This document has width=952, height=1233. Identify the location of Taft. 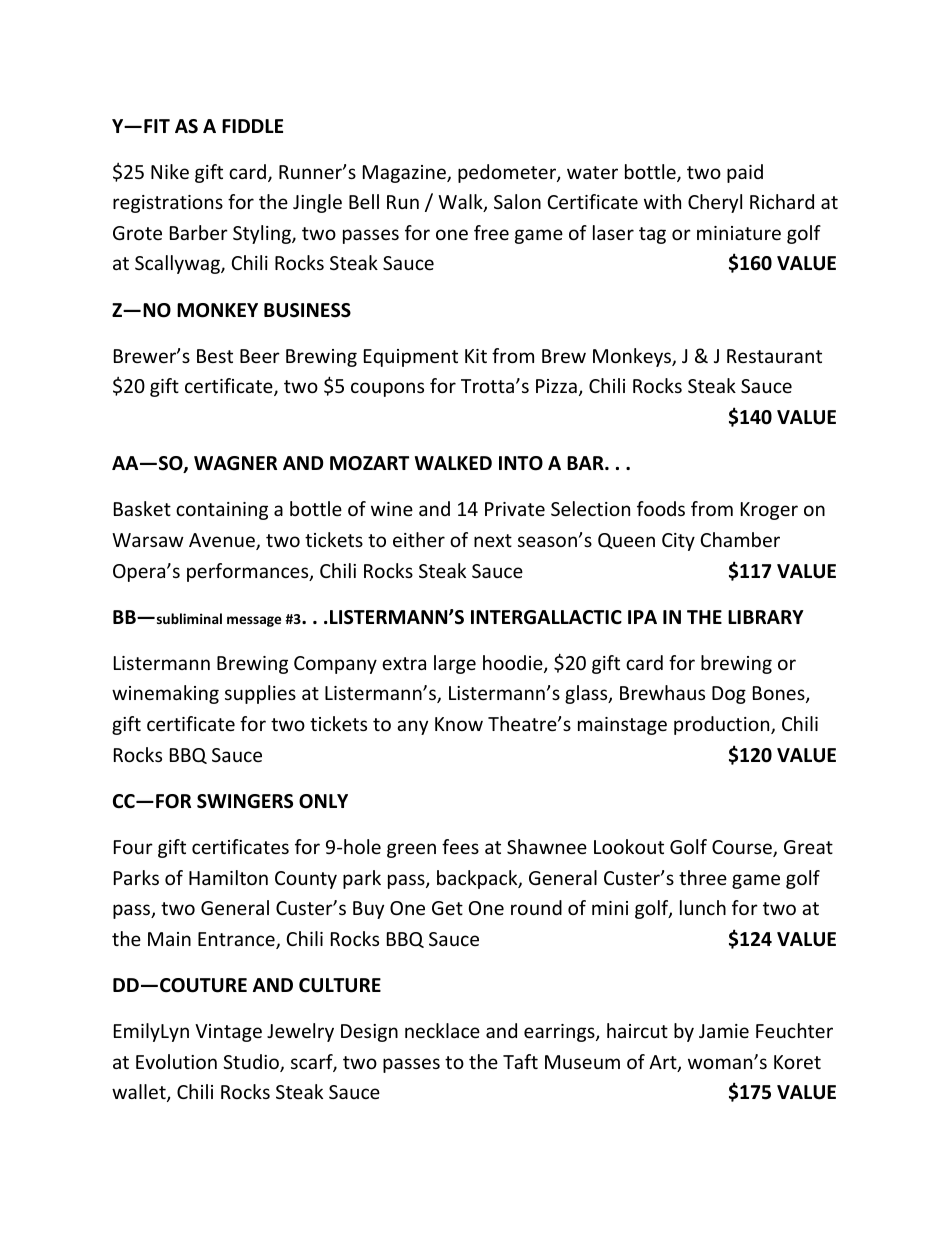
(520, 1061).
